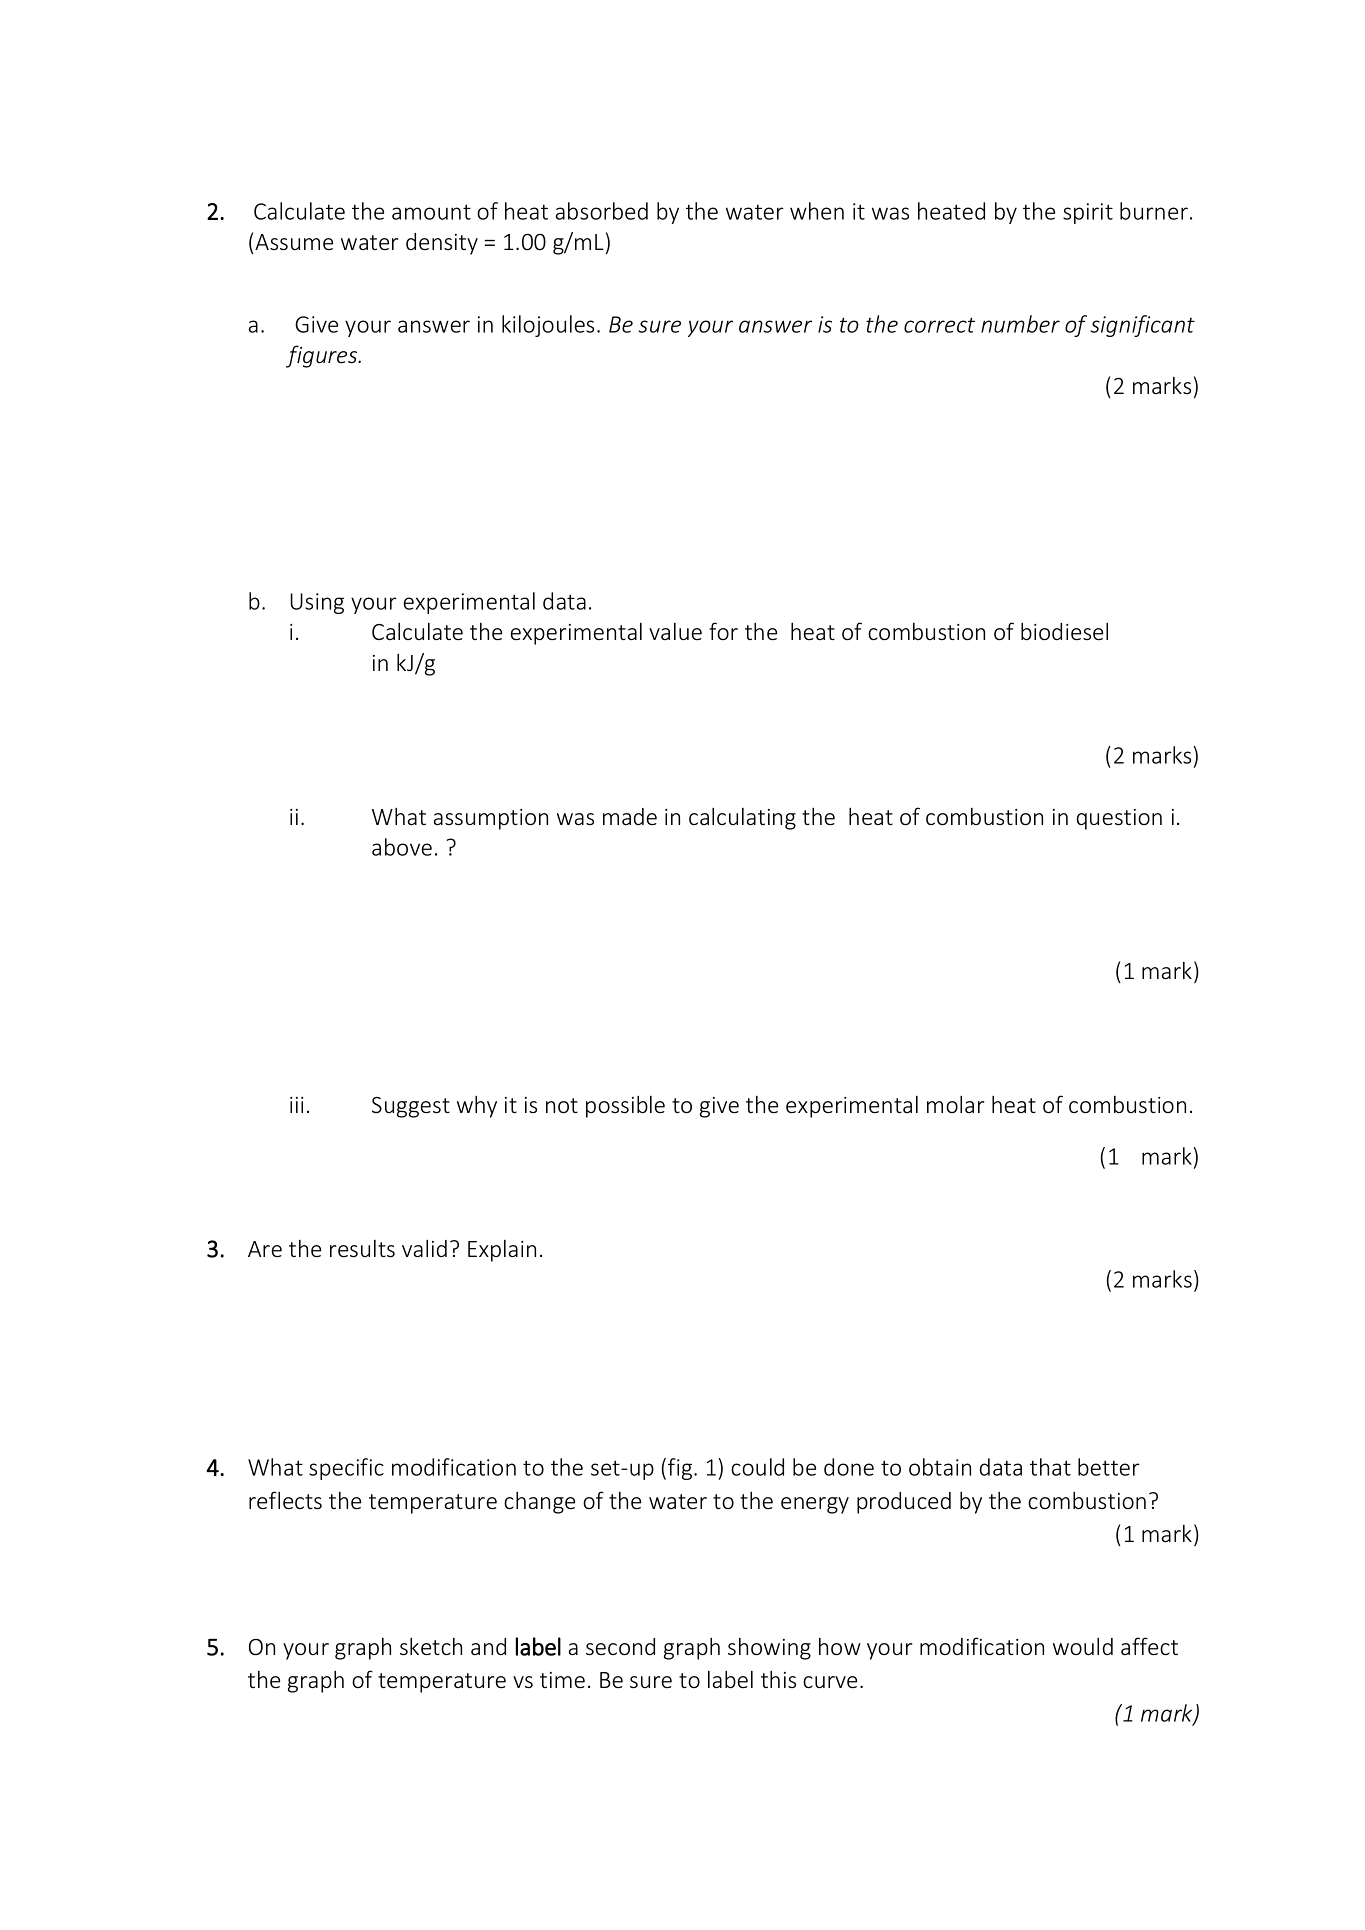 The height and width of the page is (1930, 1365). Describe the element at coordinates (1083, 1647) in the page. I see `would` at that location.
